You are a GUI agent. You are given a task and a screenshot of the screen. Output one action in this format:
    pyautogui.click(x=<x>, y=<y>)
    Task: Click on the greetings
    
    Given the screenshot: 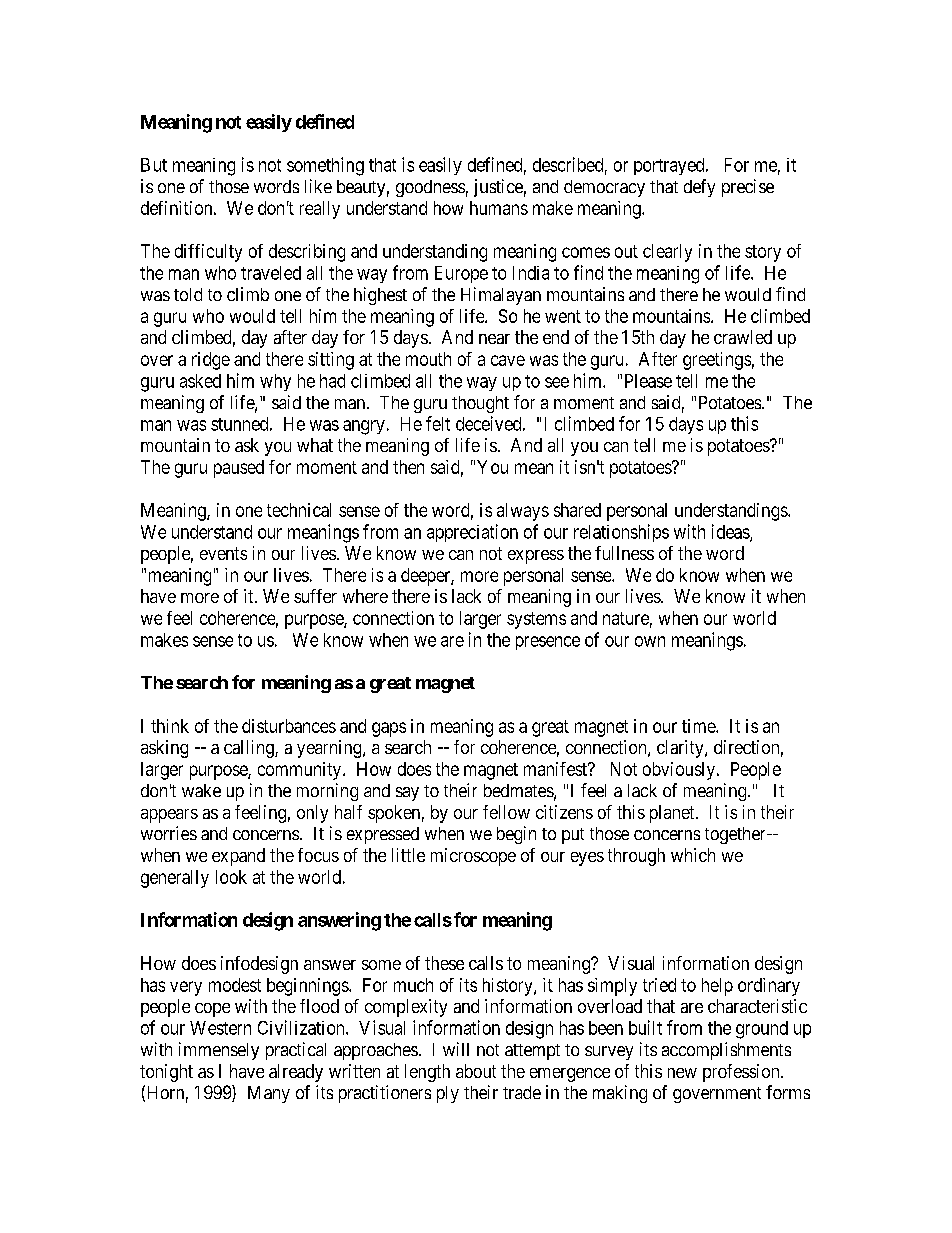 What is the action you would take?
    pyautogui.click(x=717, y=361)
